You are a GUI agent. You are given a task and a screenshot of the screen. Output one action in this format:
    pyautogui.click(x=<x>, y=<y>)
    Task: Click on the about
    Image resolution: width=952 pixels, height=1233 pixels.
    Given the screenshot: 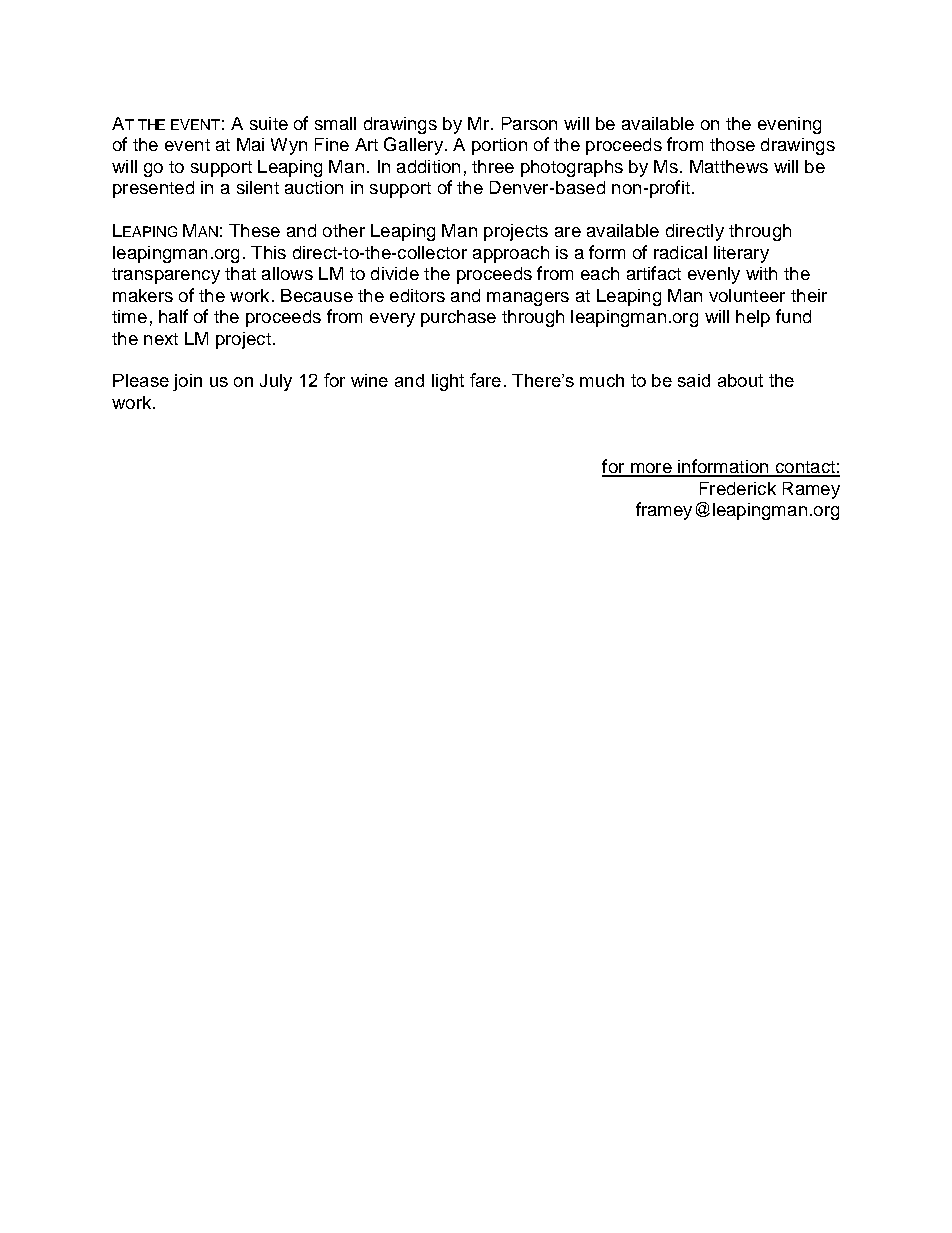 What is the action you would take?
    pyautogui.click(x=740, y=380)
